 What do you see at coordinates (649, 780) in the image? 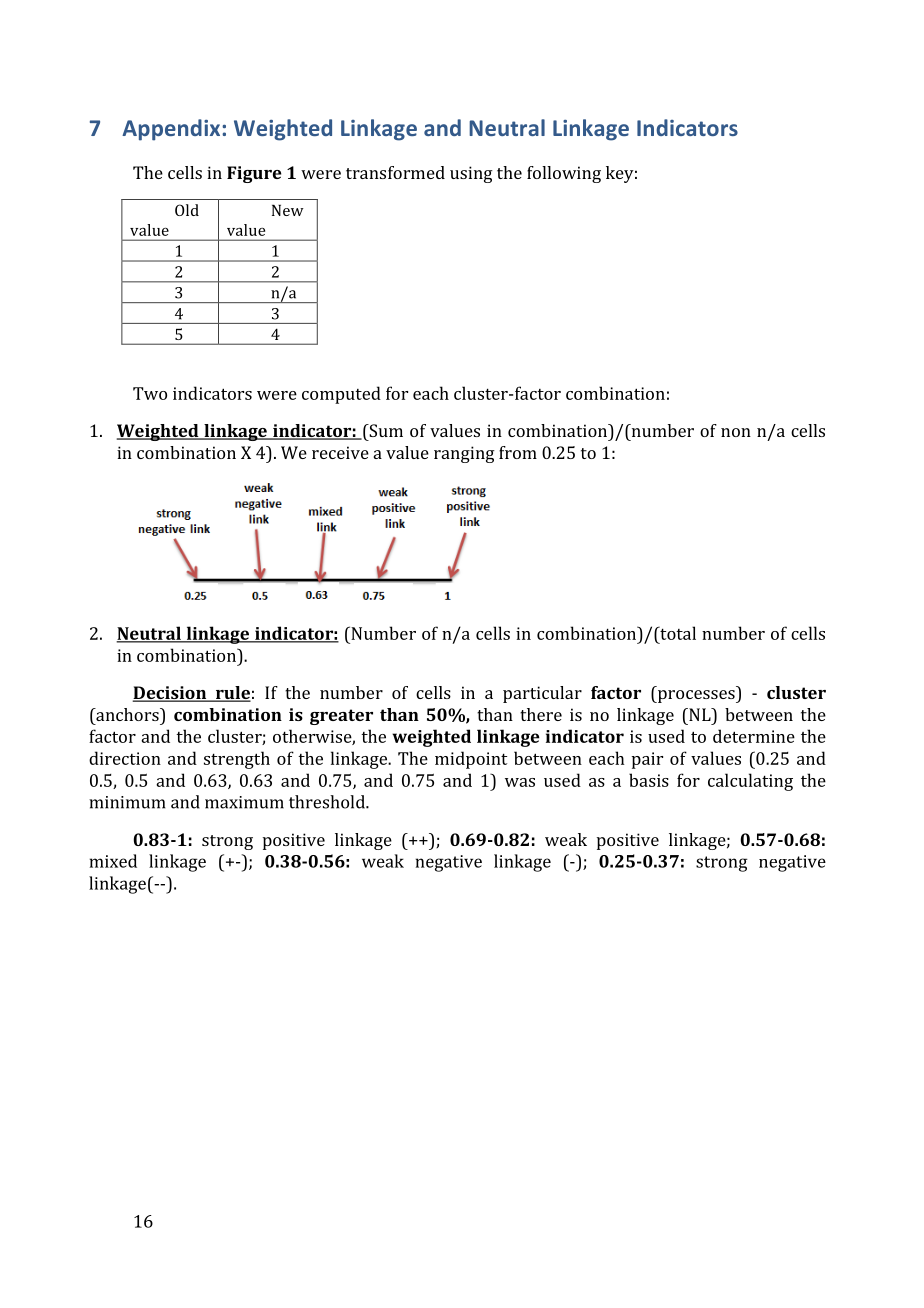
I see `basis` at bounding box center [649, 780].
